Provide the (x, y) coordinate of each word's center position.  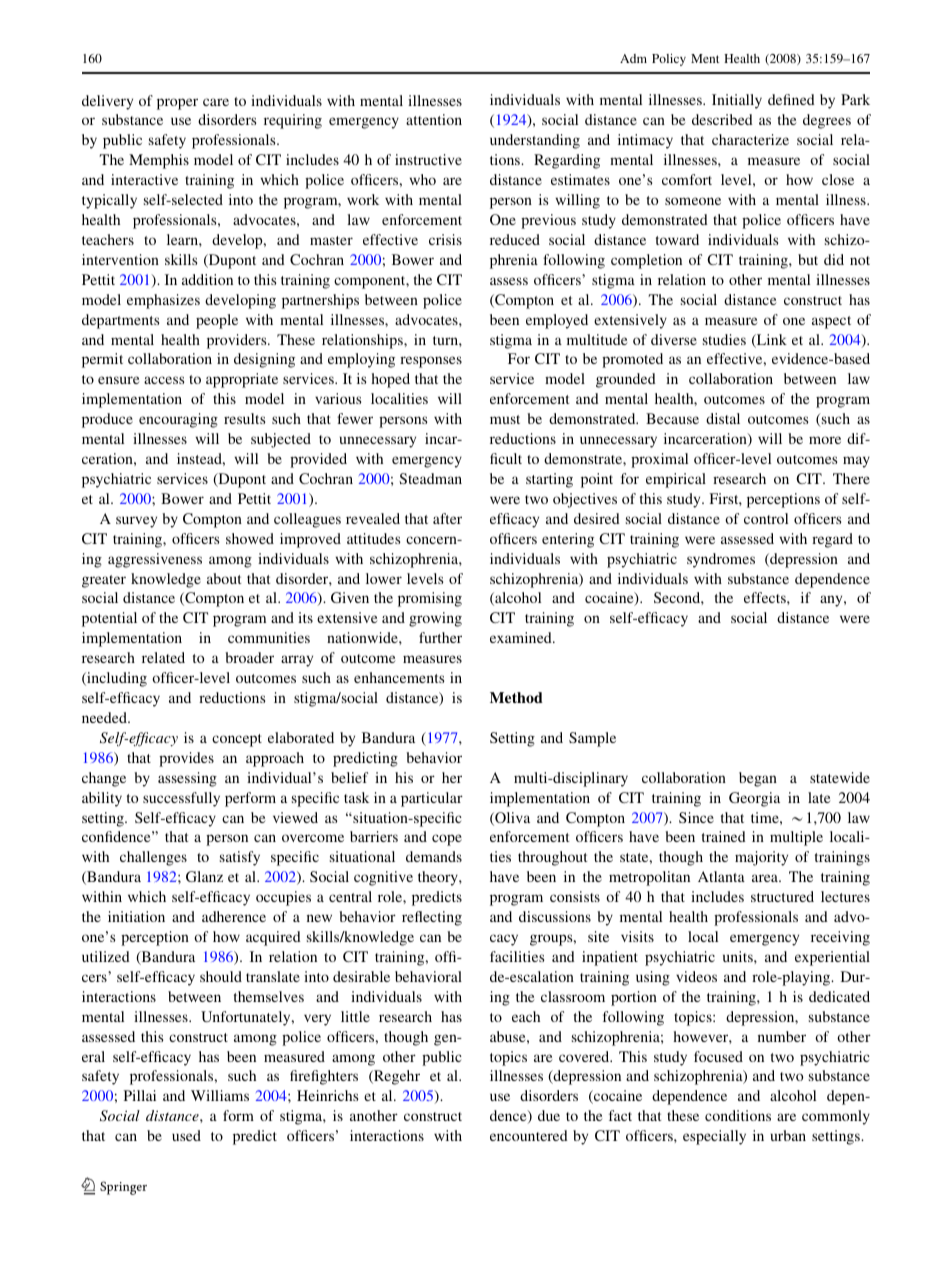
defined (791, 99)
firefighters (324, 1077)
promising (430, 599)
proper (177, 104)
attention (434, 119)
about (224, 578)
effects (766, 597)
